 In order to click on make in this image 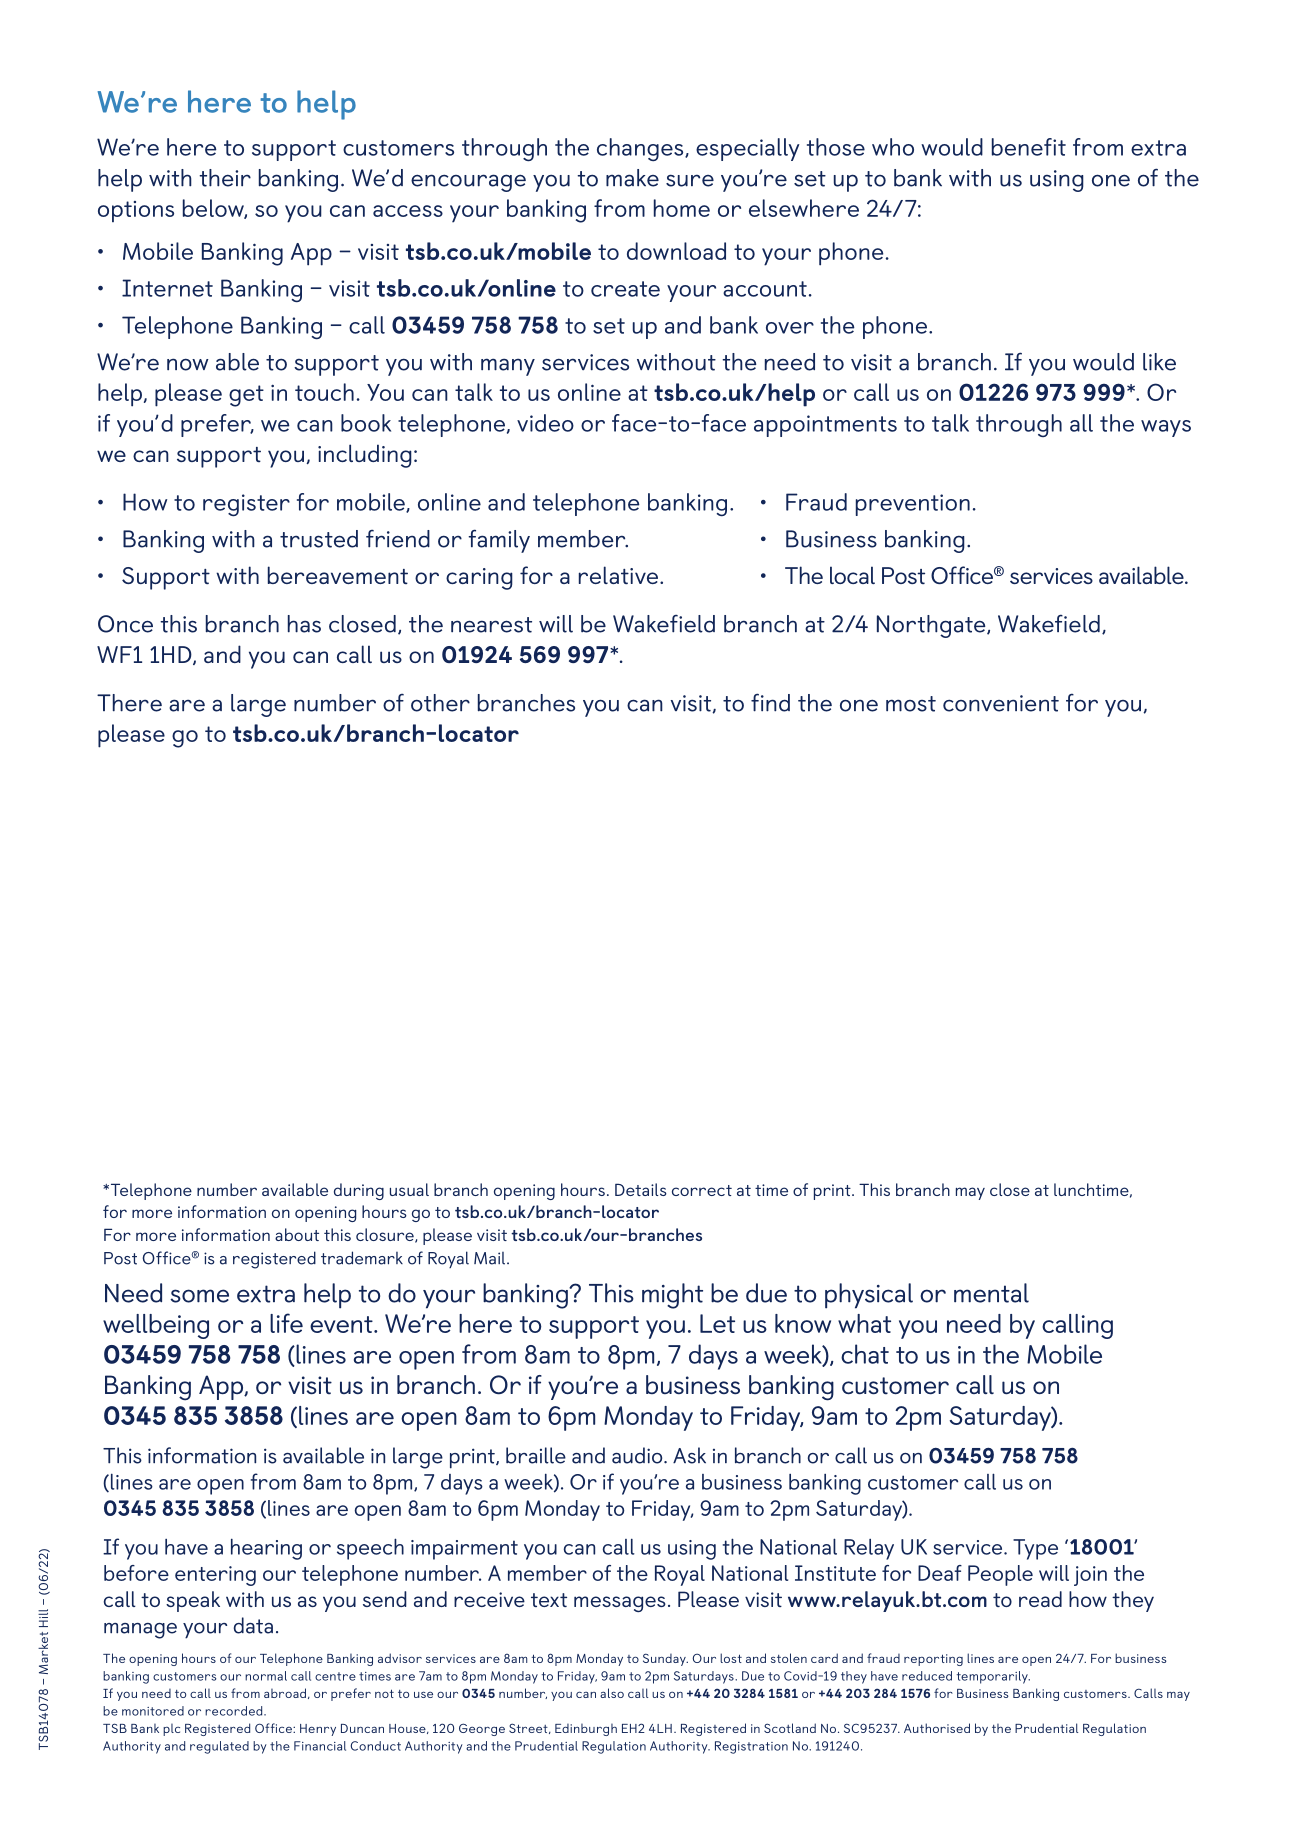, I will do `click(632, 178)`.
